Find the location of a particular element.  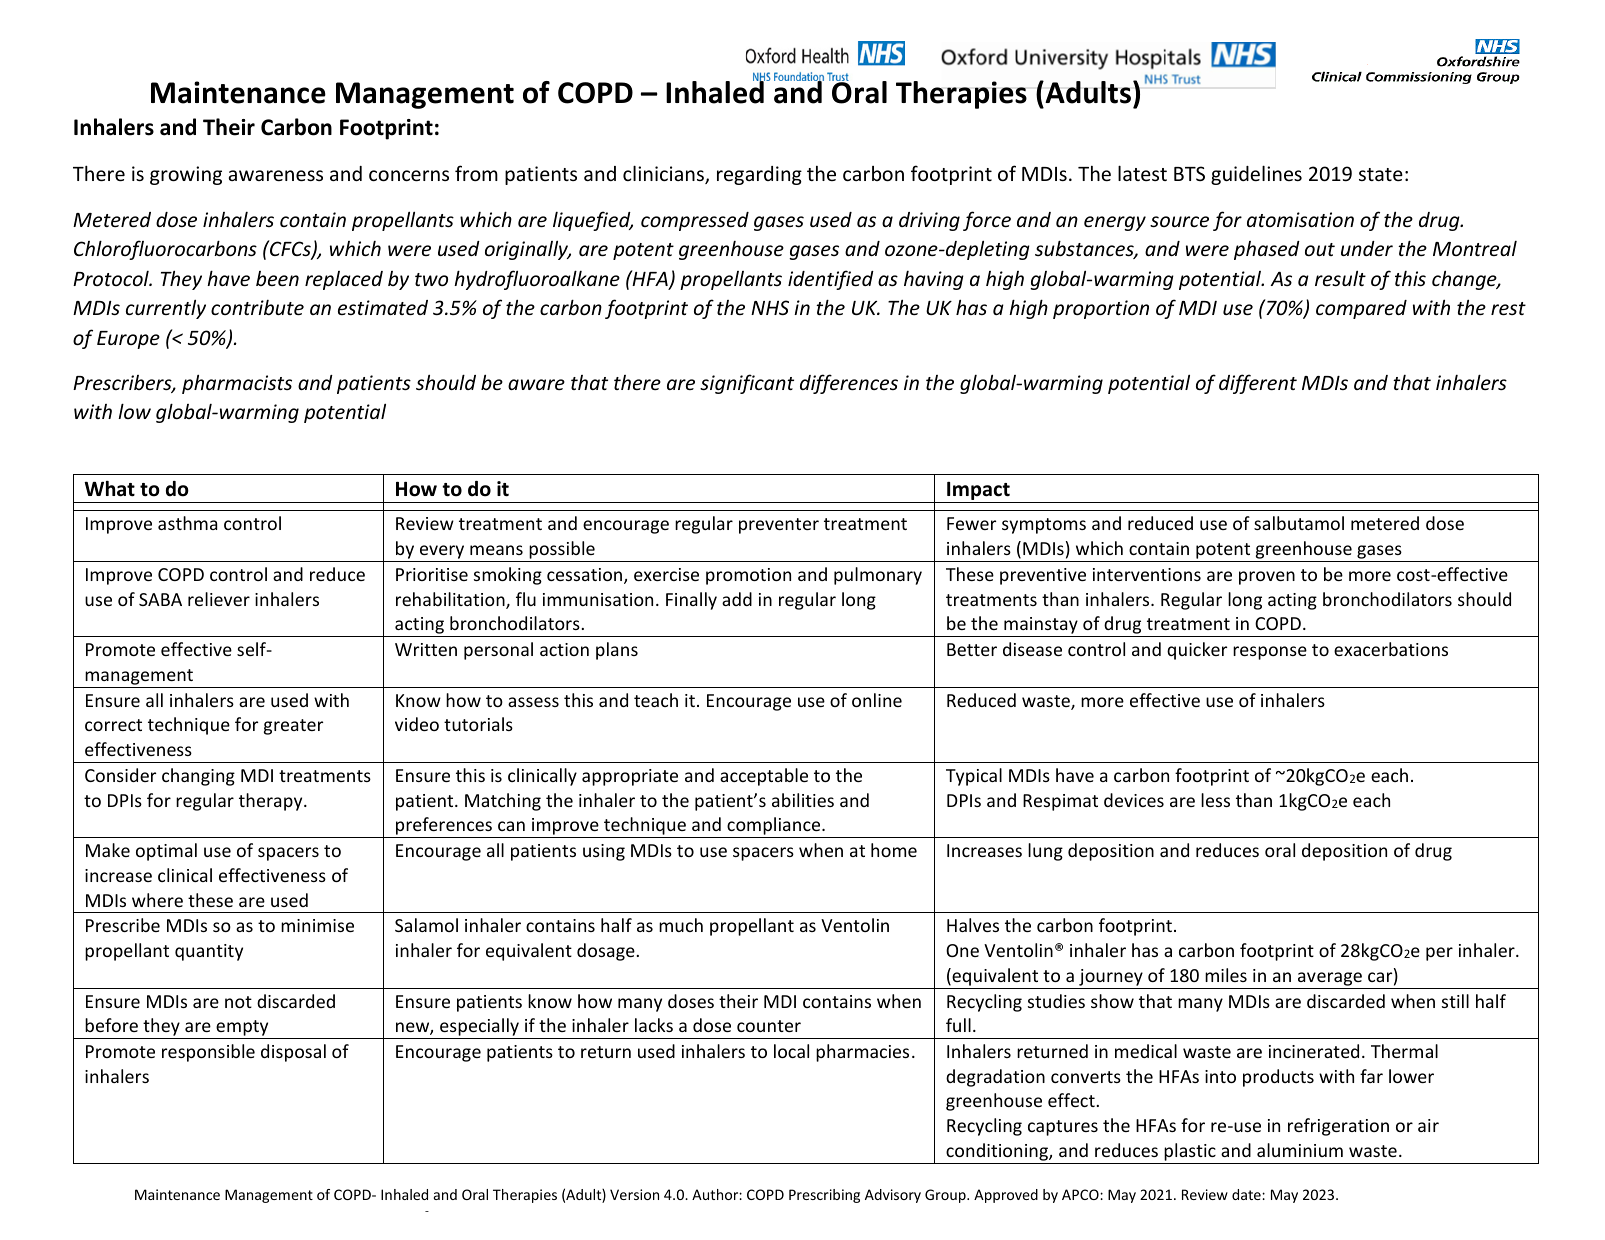

less is located at coordinates (1215, 800).
